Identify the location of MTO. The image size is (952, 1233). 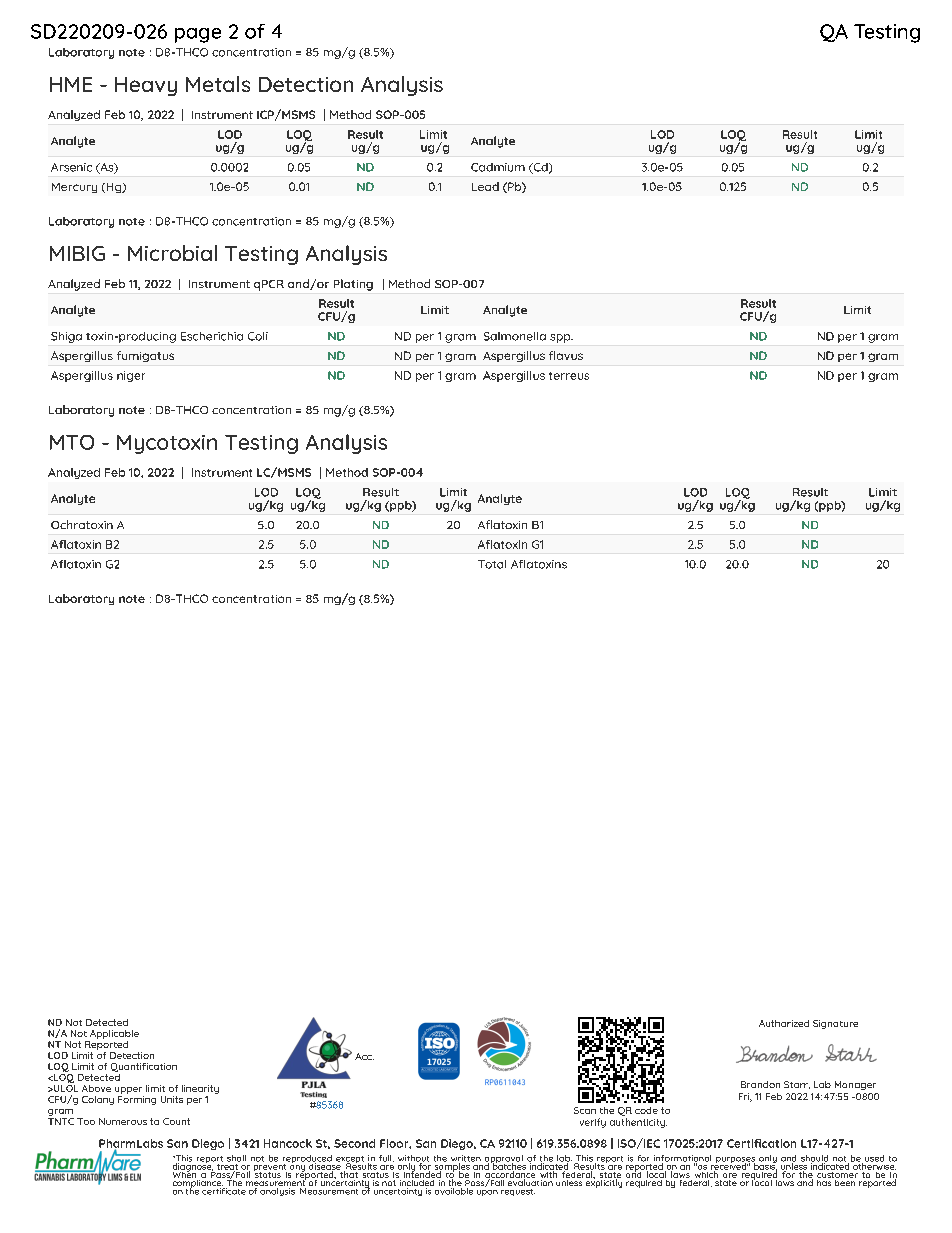
(72, 442).
